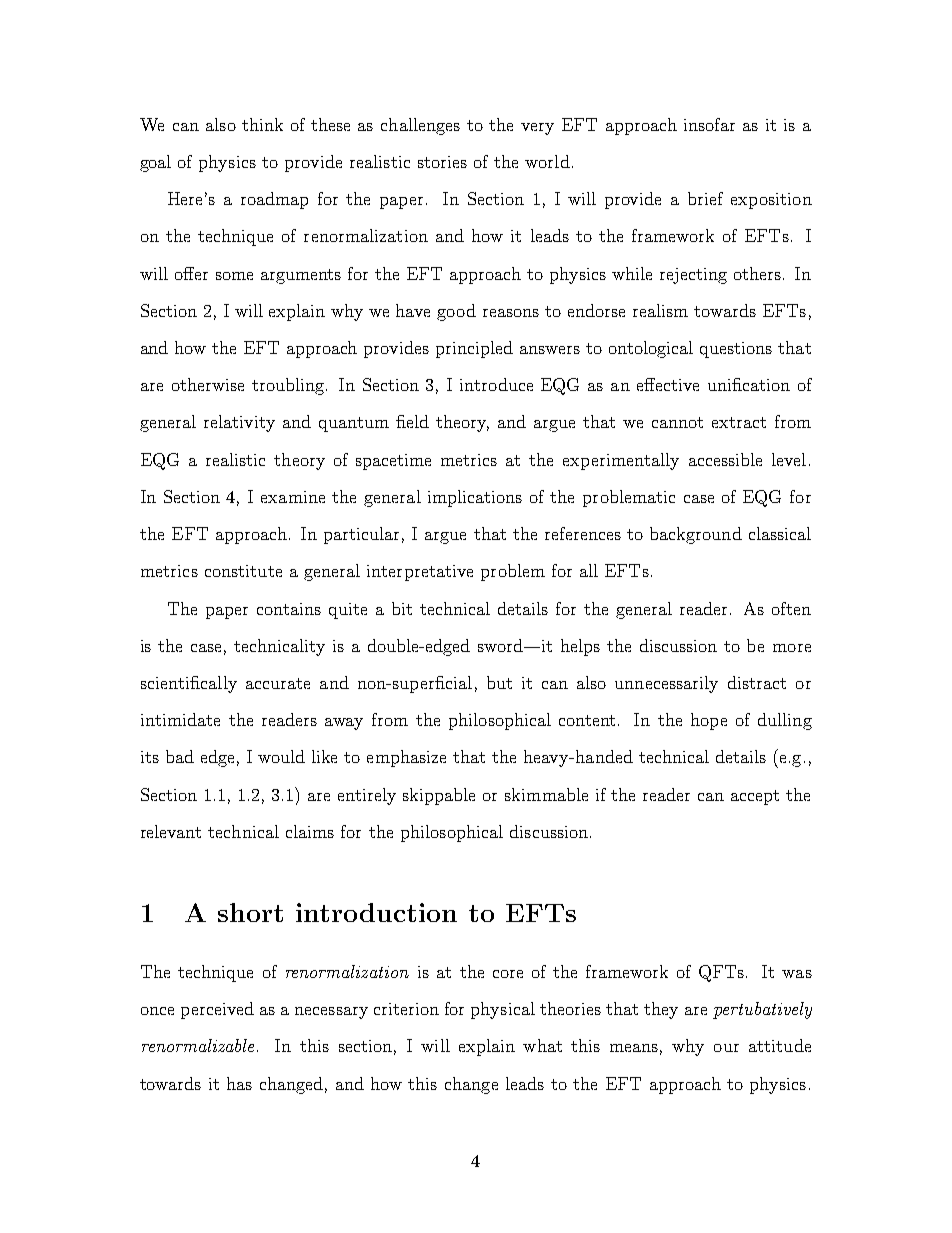 Image resolution: width=952 pixels, height=1233 pixels. I want to click on stories, so click(442, 162).
